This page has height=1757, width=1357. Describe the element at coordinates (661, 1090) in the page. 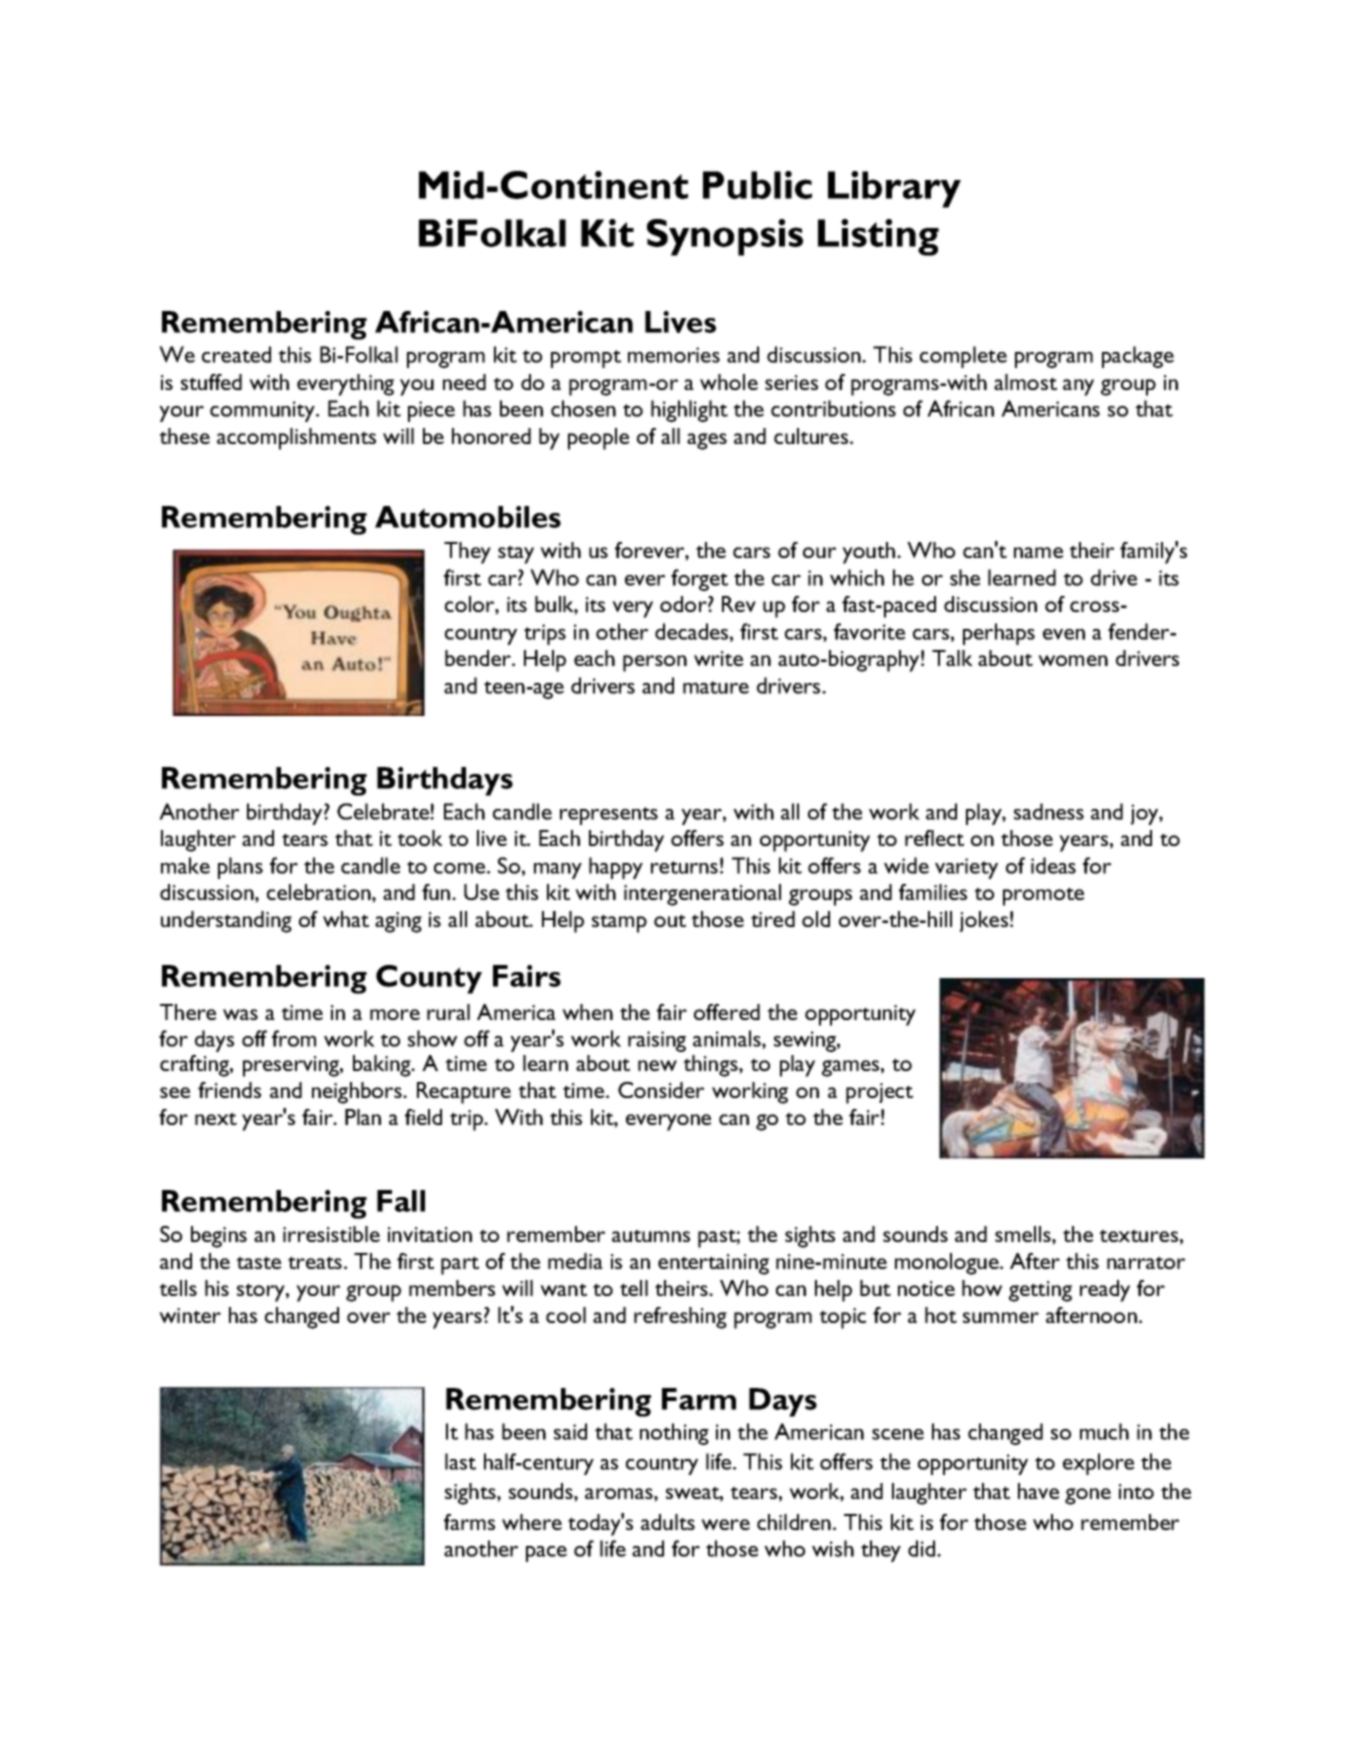

I see `Consider` at that location.
